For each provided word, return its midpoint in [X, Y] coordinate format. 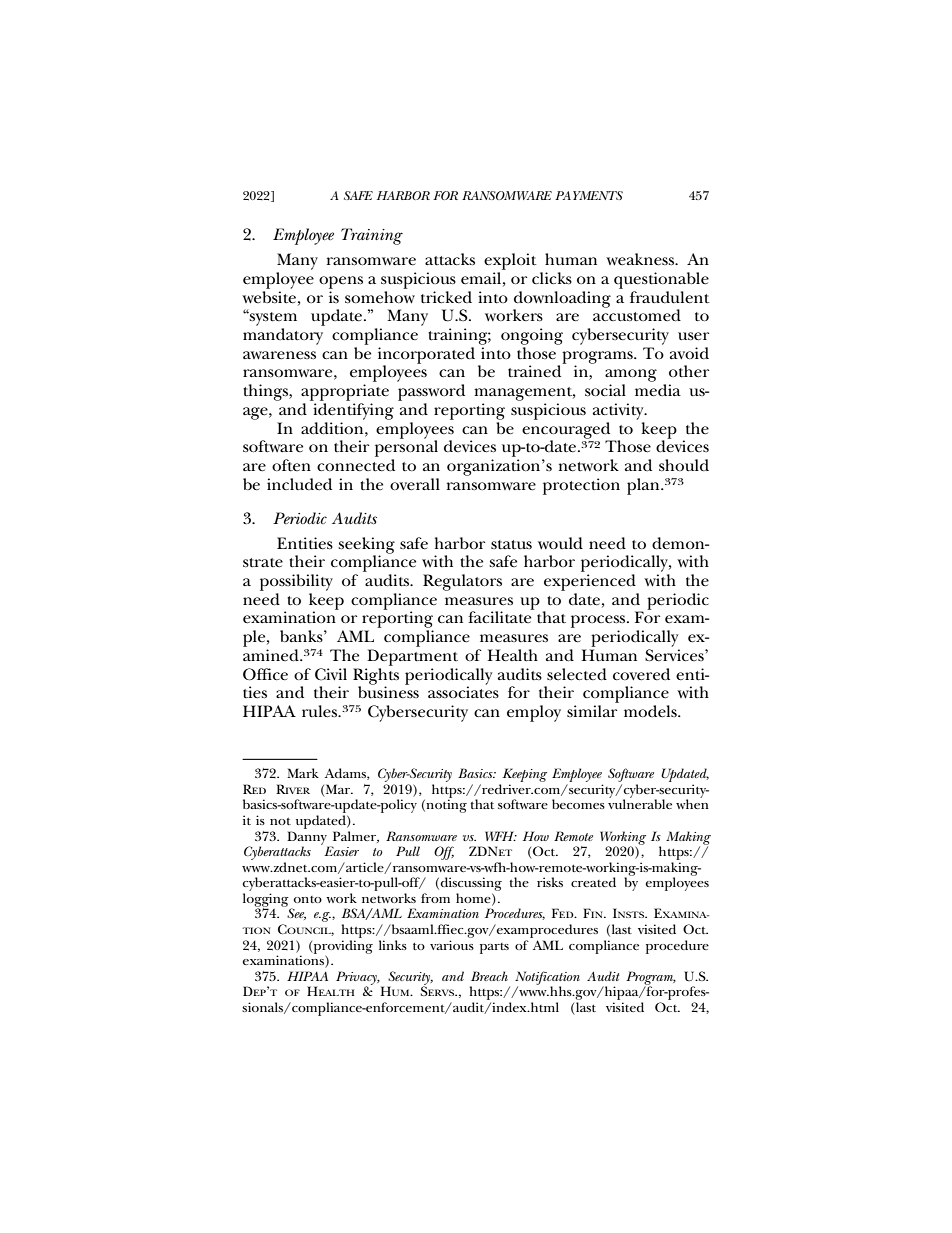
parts [494, 948]
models [651, 711]
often [291, 465]
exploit [510, 261]
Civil [331, 674]
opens [341, 282]
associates [463, 691]
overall [415, 484]
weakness [641, 259]
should [684, 465]
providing [342, 948]
